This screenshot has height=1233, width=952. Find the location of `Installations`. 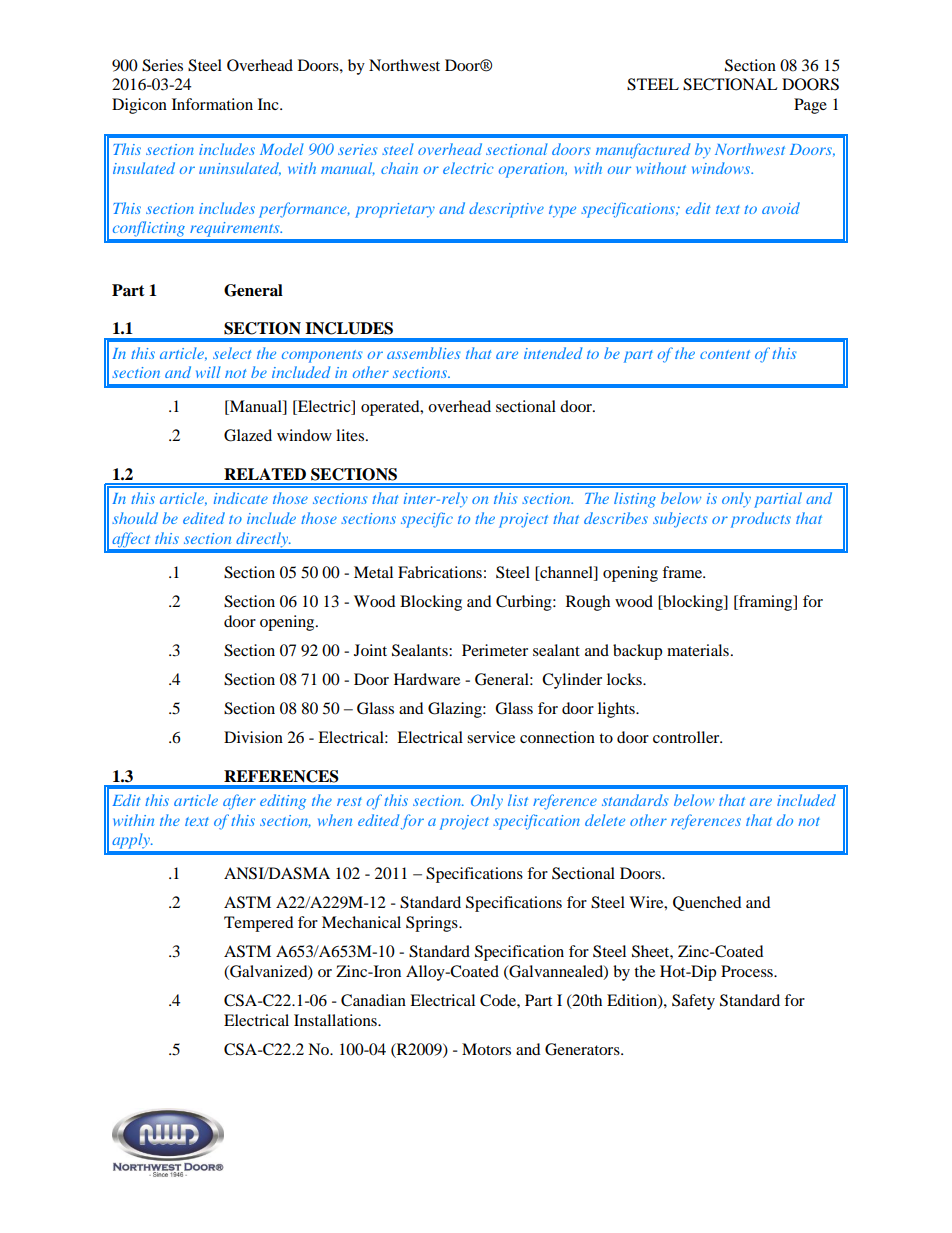

Installations is located at coordinates (336, 1020).
